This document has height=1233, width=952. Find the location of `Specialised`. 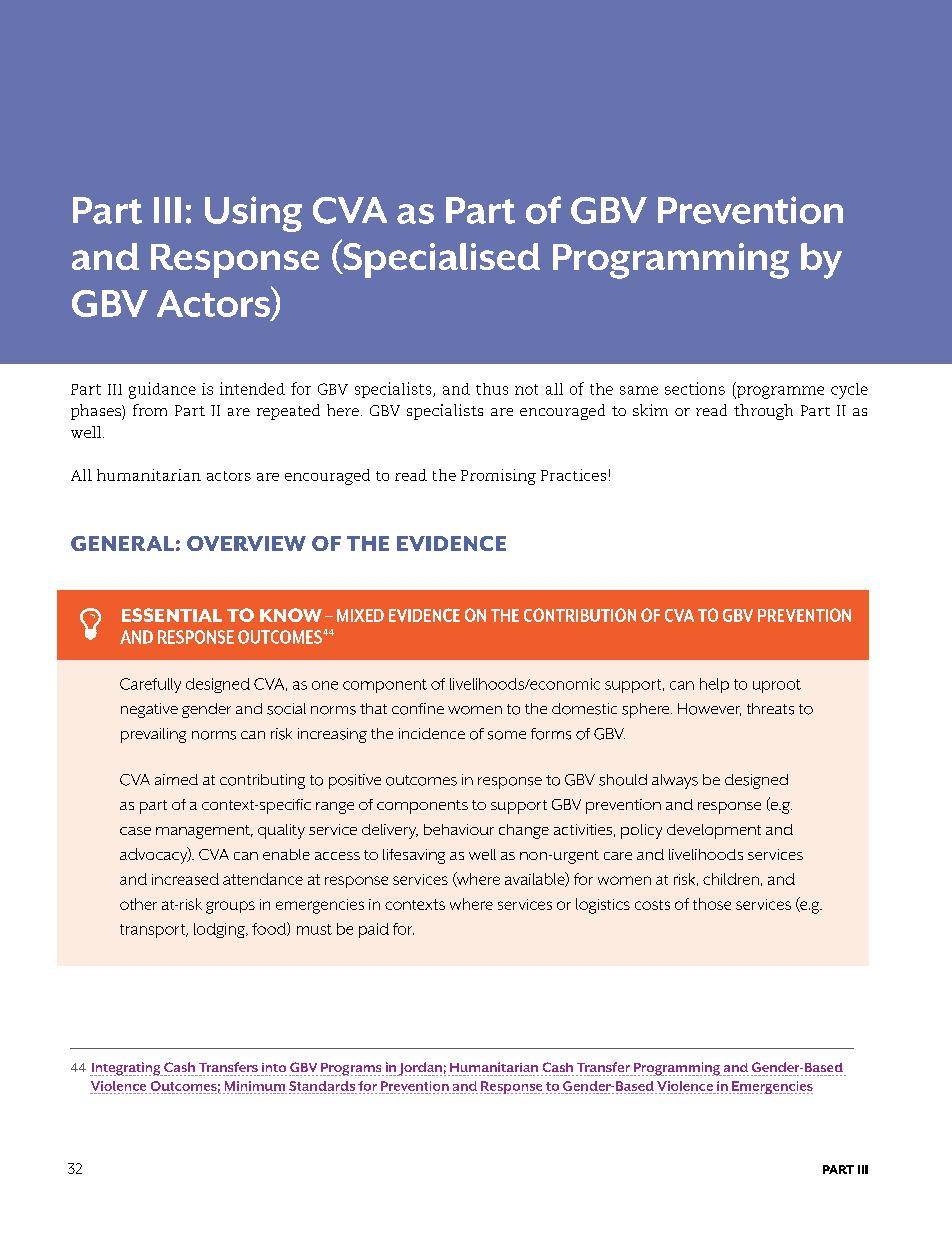

Specialised is located at coordinates (440, 259).
